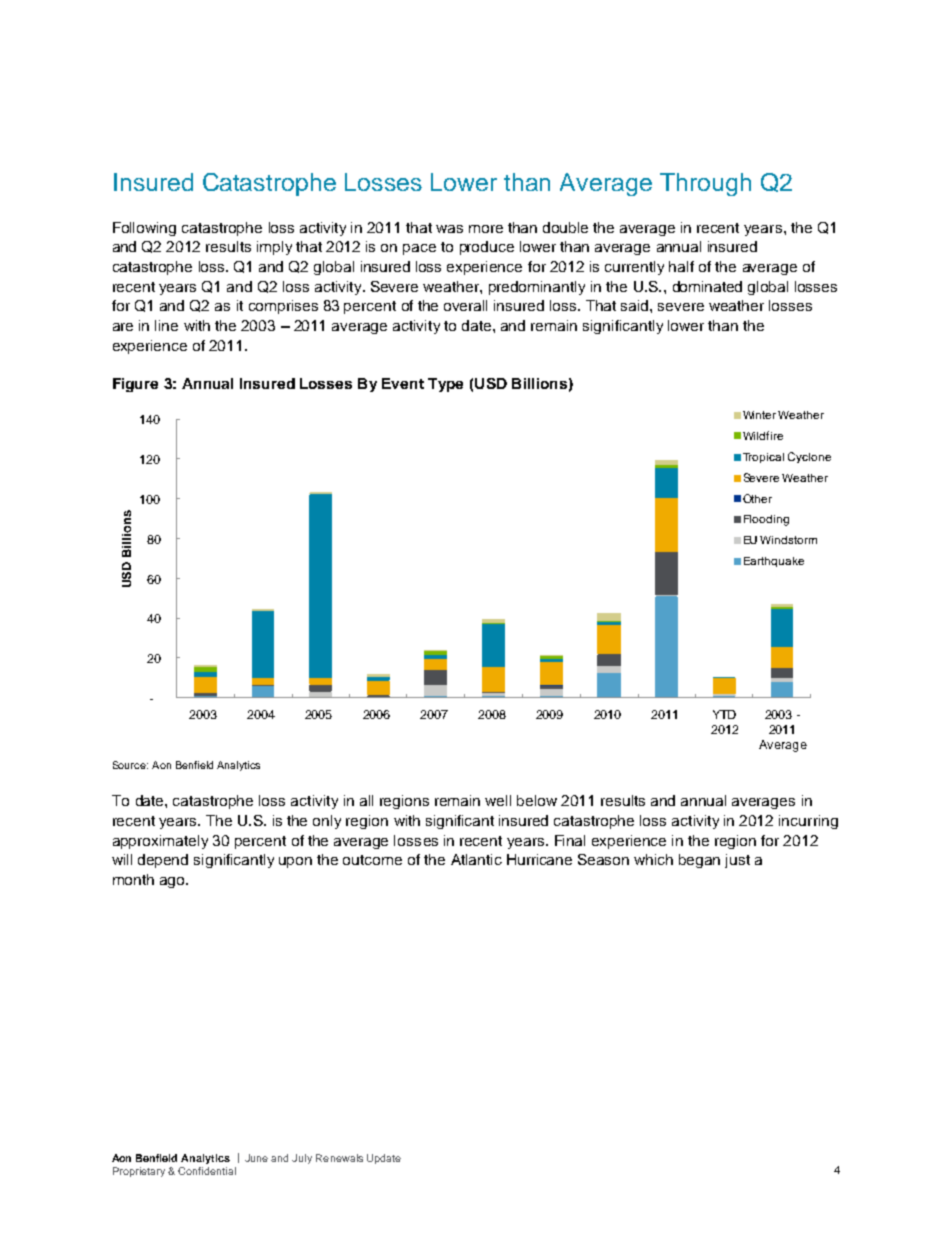 The image size is (952, 1233). What do you see at coordinates (724, 714) in the document?
I see `YTD` at bounding box center [724, 714].
